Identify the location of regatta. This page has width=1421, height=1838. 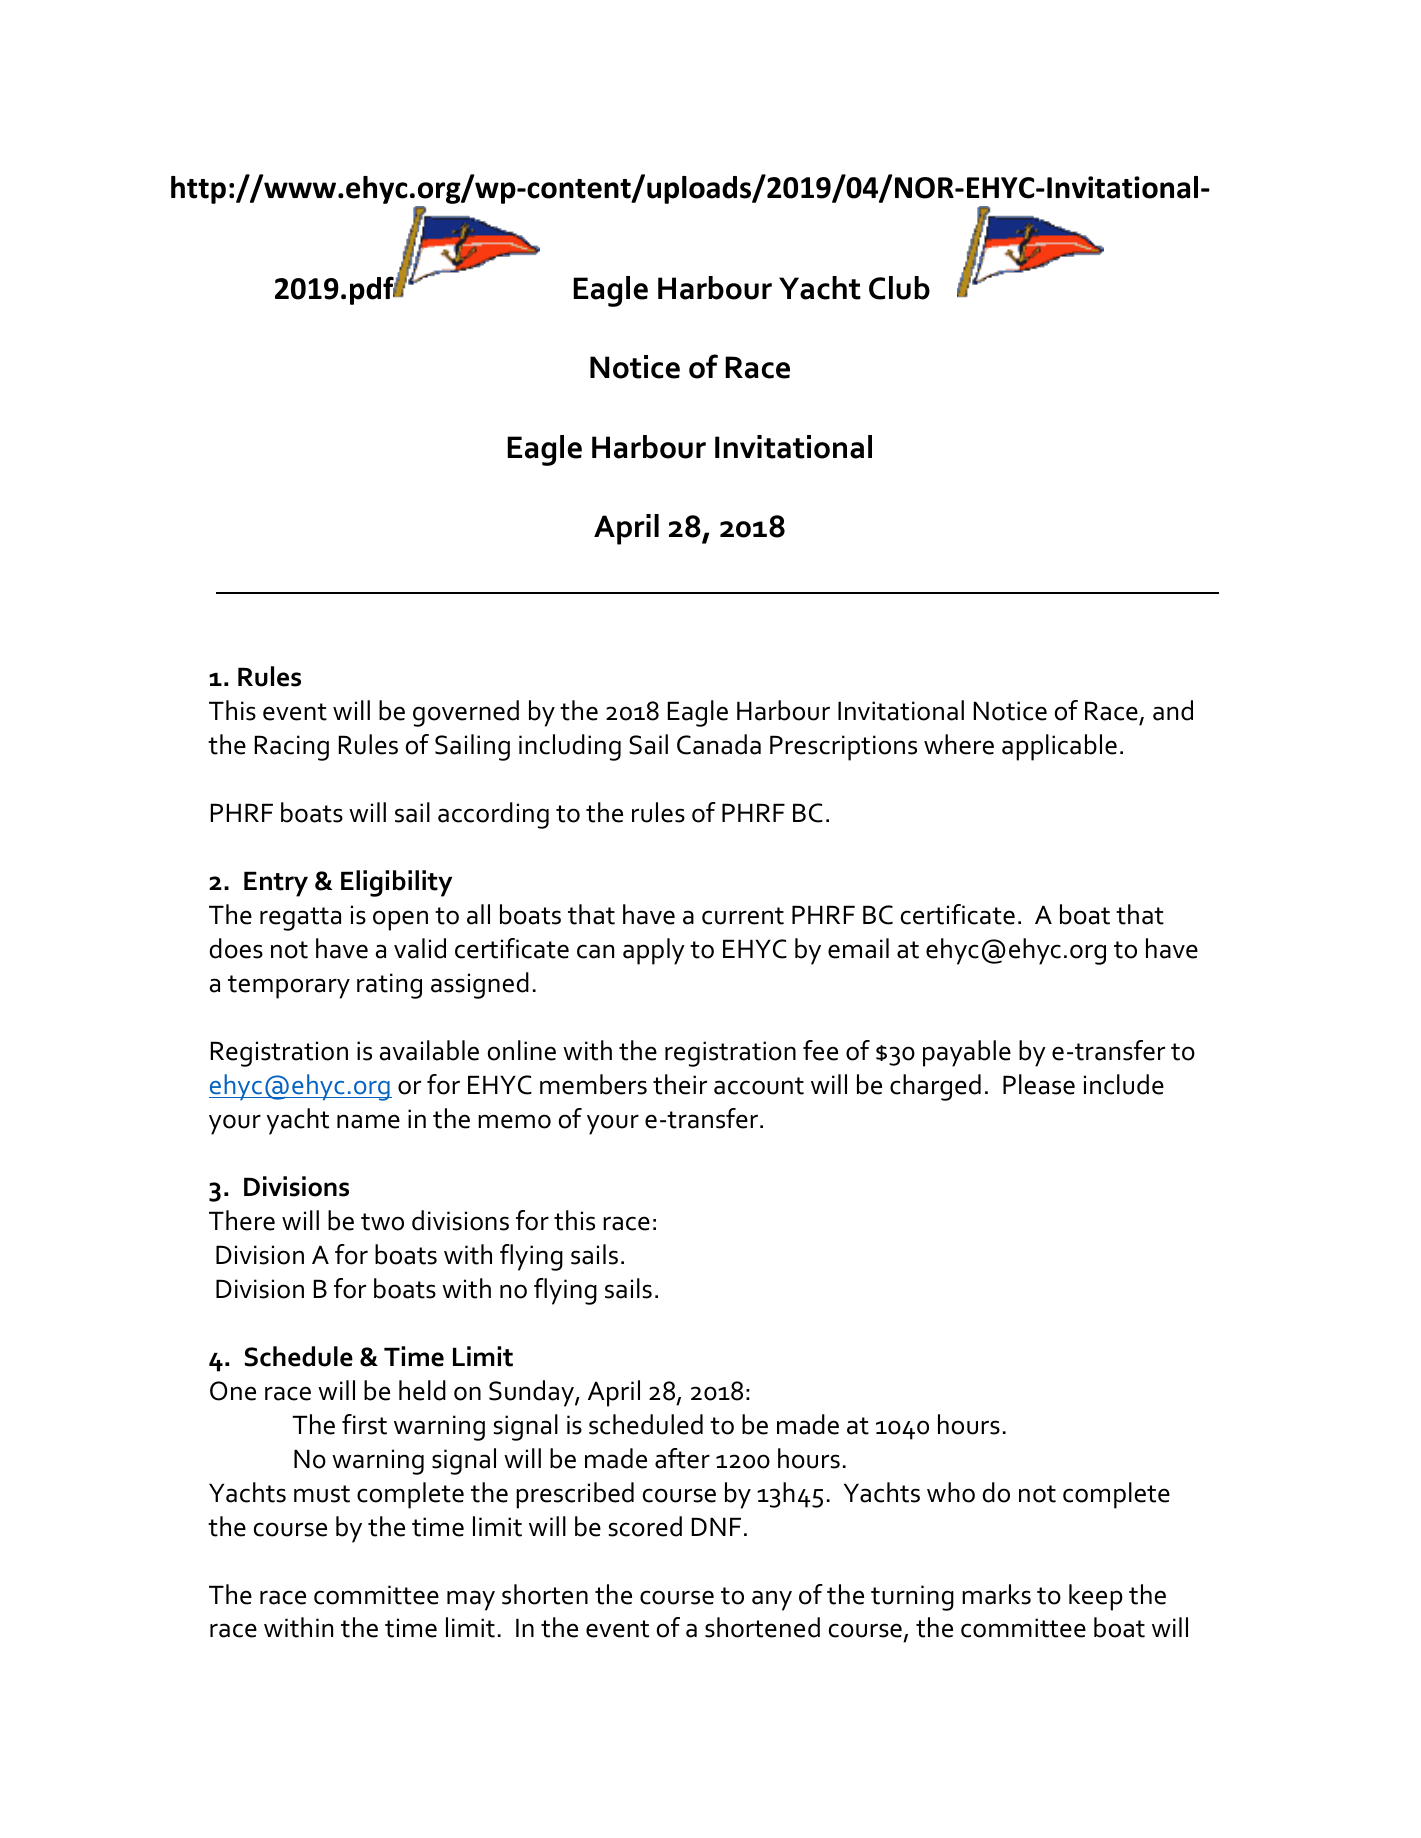
(300, 919).
